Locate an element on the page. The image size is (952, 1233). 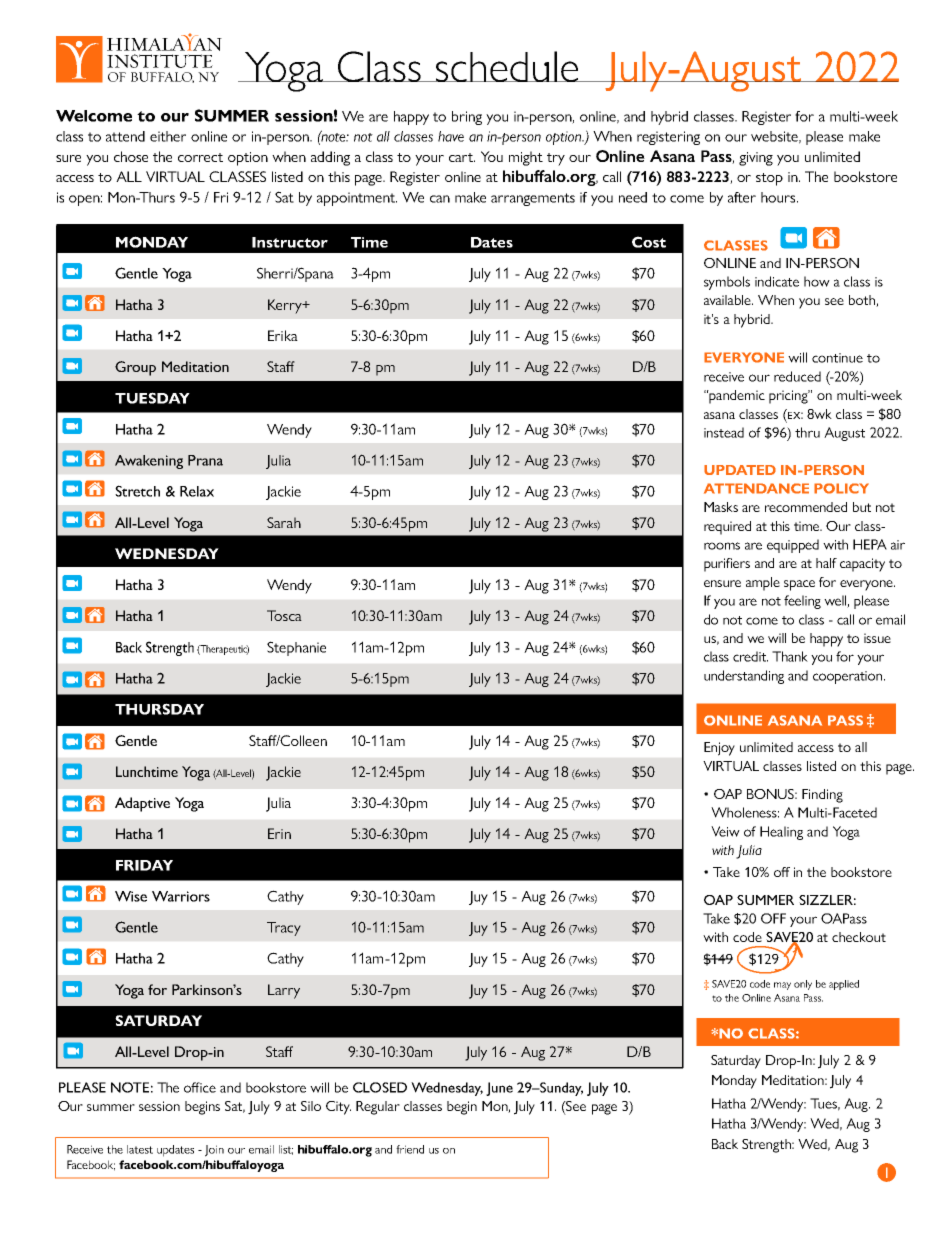
purifiers is located at coordinates (727, 565).
